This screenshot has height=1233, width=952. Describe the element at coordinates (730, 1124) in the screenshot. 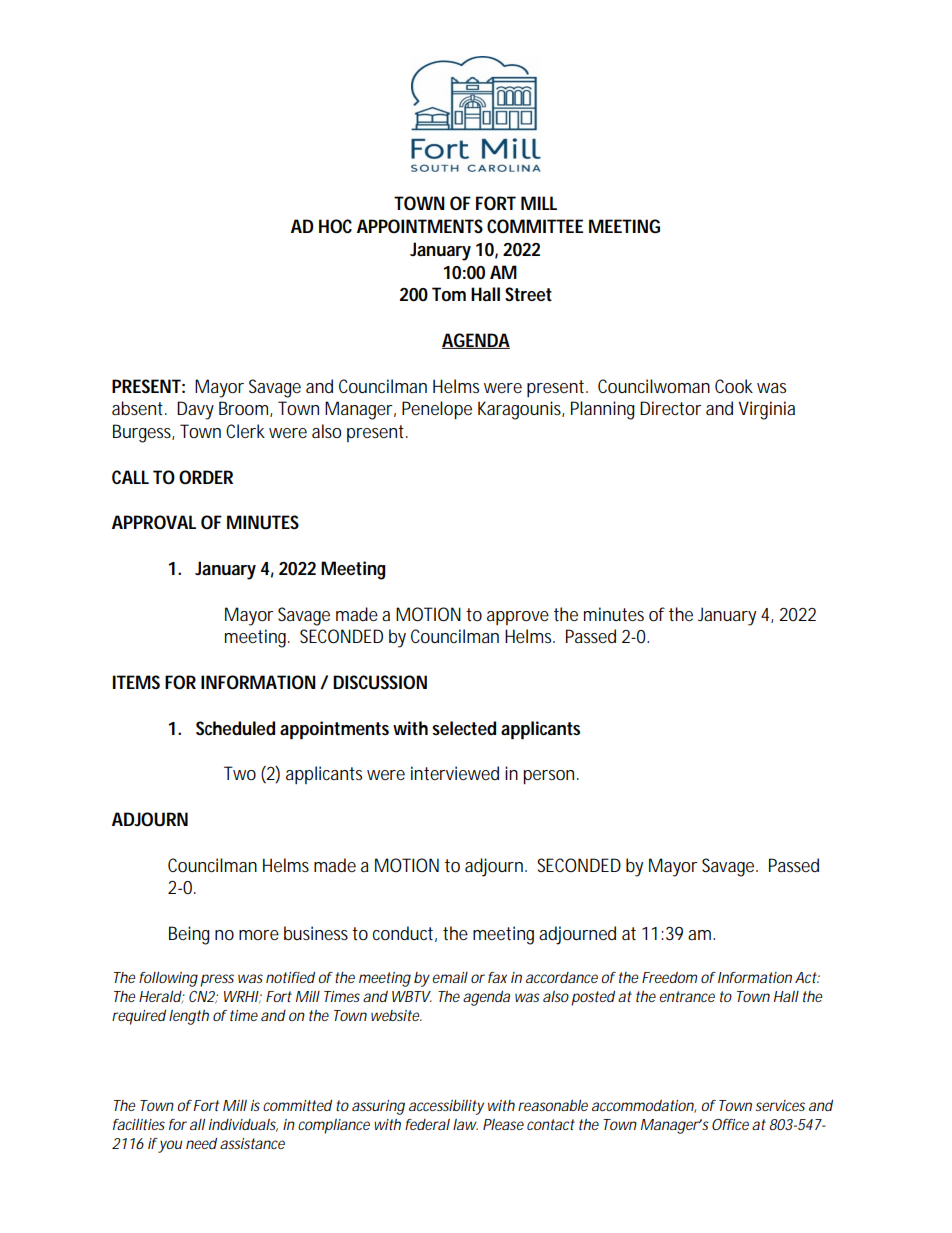

I see `Office` at that location.
